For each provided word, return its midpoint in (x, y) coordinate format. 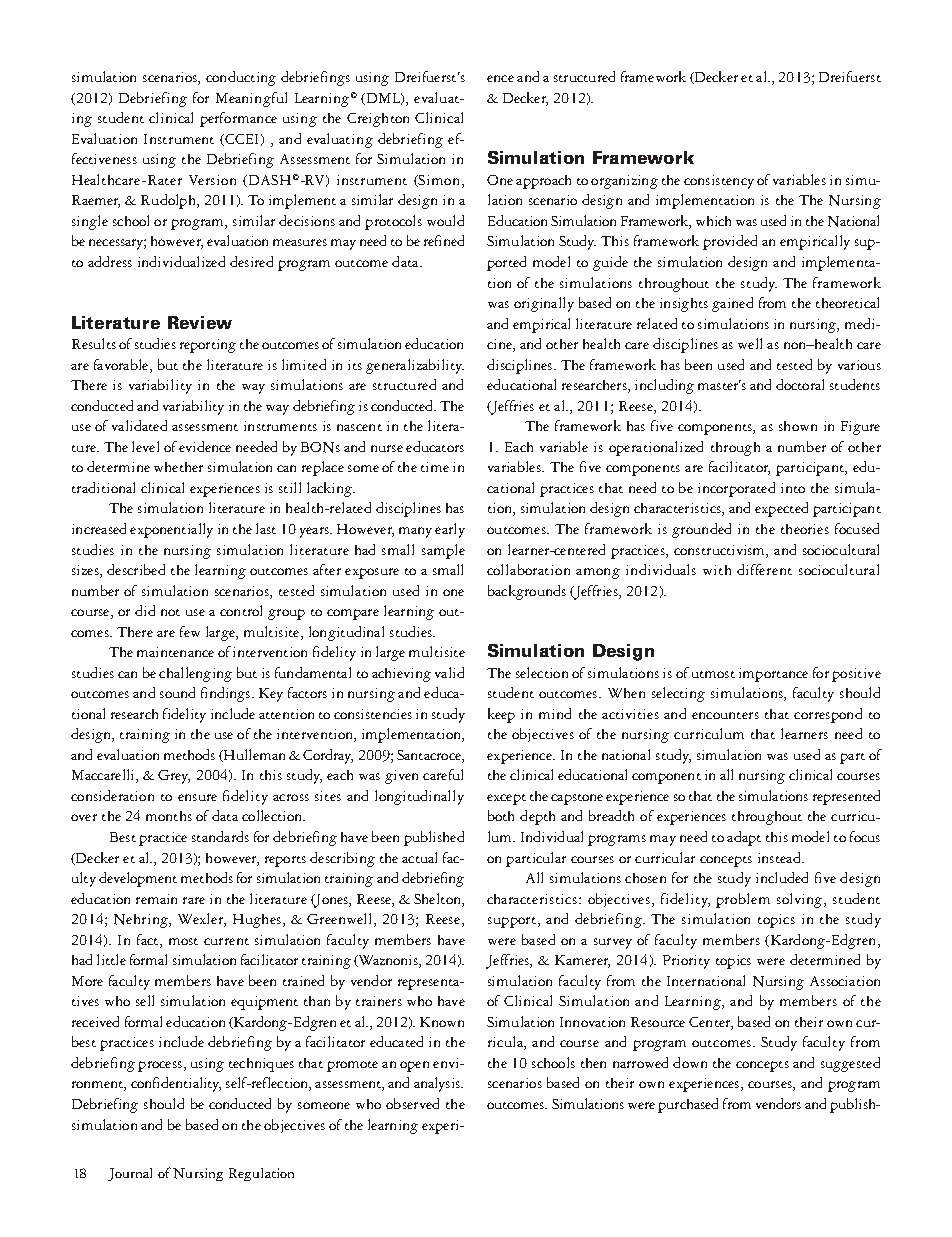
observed (412, 1103)
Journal (130, 1174)
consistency (719, 182)
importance (773, 675)
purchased (688, 1105)
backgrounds (527, 592)
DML (385, 99)
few (190, 631)
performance (238, 119)
